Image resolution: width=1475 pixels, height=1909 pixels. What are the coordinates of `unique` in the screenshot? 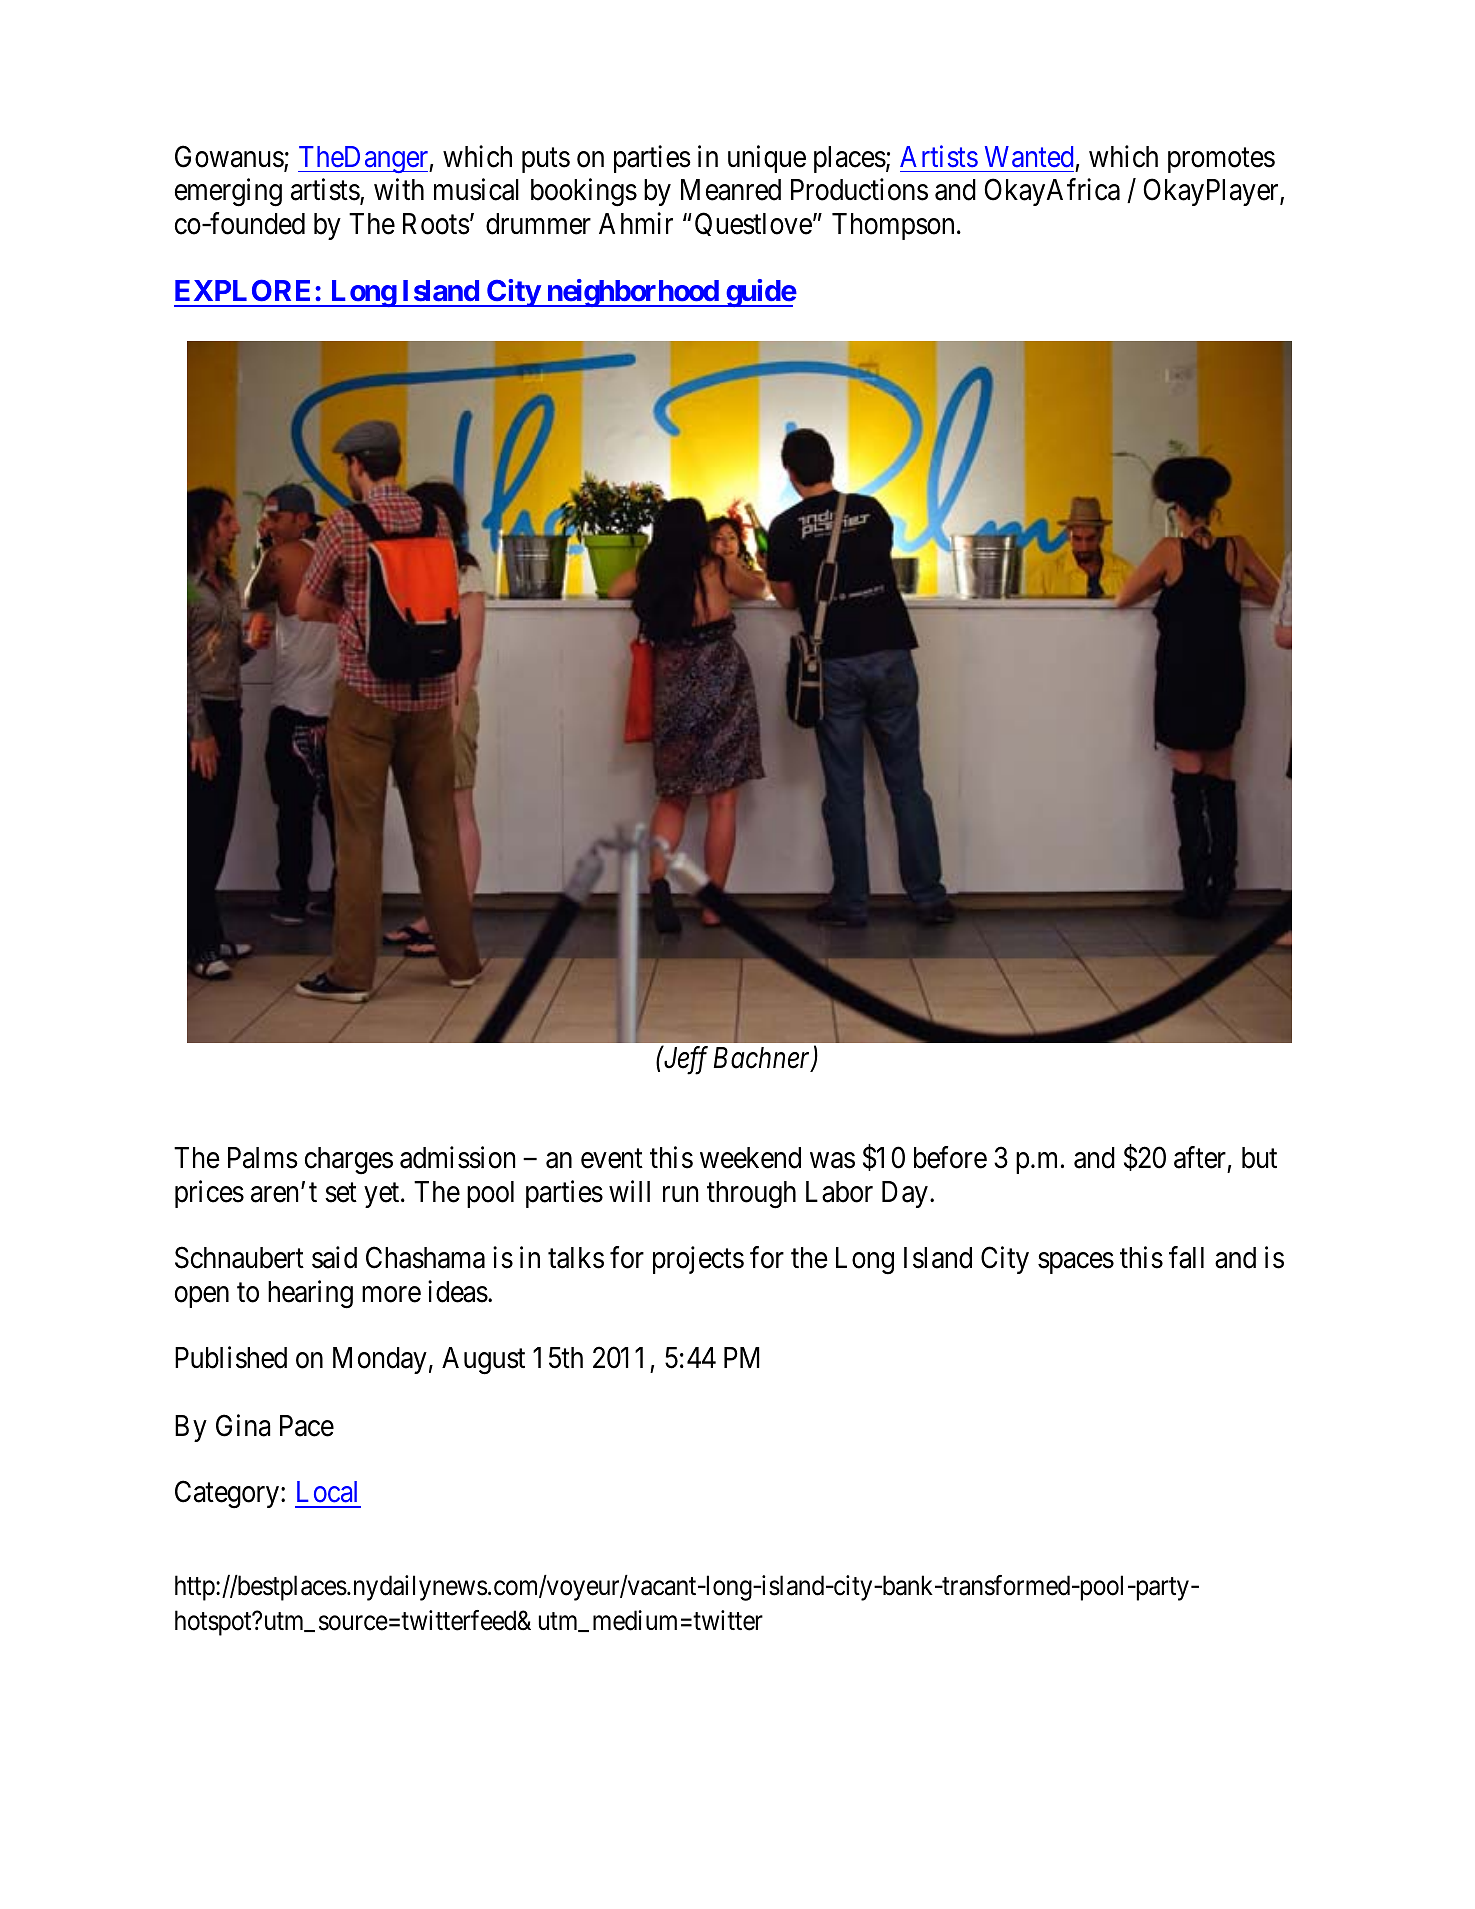 It's located at (767, 159).
